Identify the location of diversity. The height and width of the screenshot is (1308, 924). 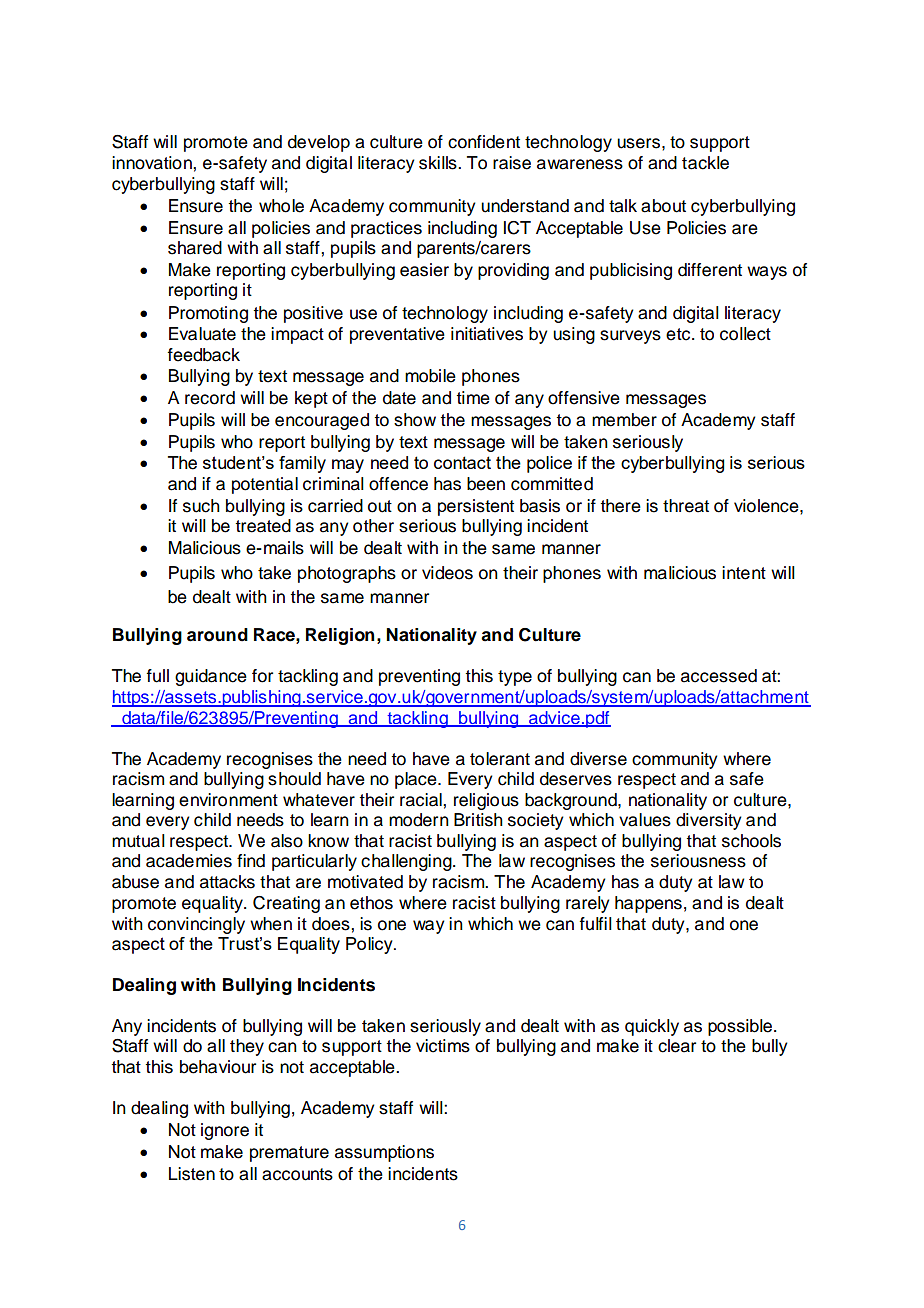
(709, 821).
